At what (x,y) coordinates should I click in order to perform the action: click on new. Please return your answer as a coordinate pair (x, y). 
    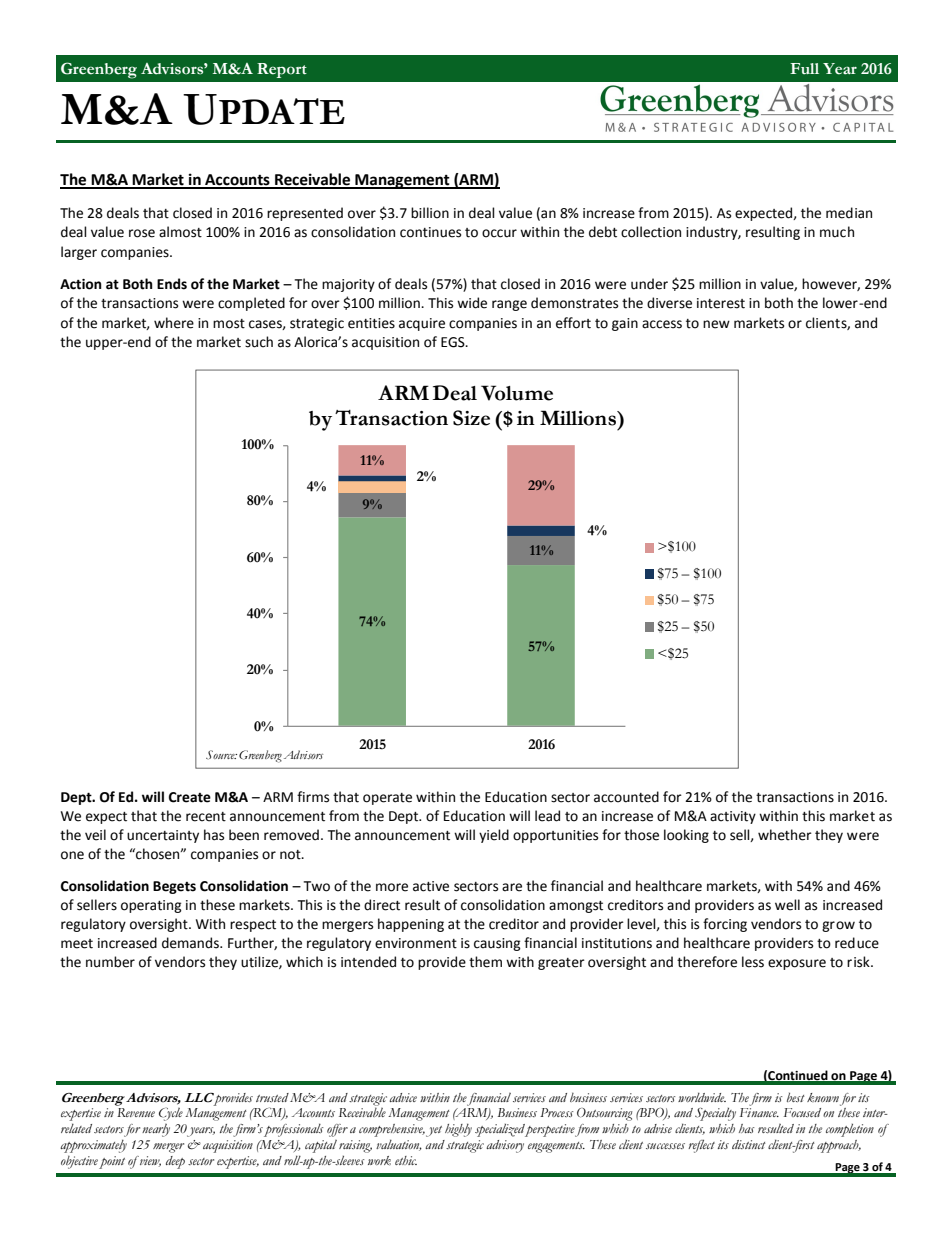
    Looking at the image, I should click on (716, 324).
